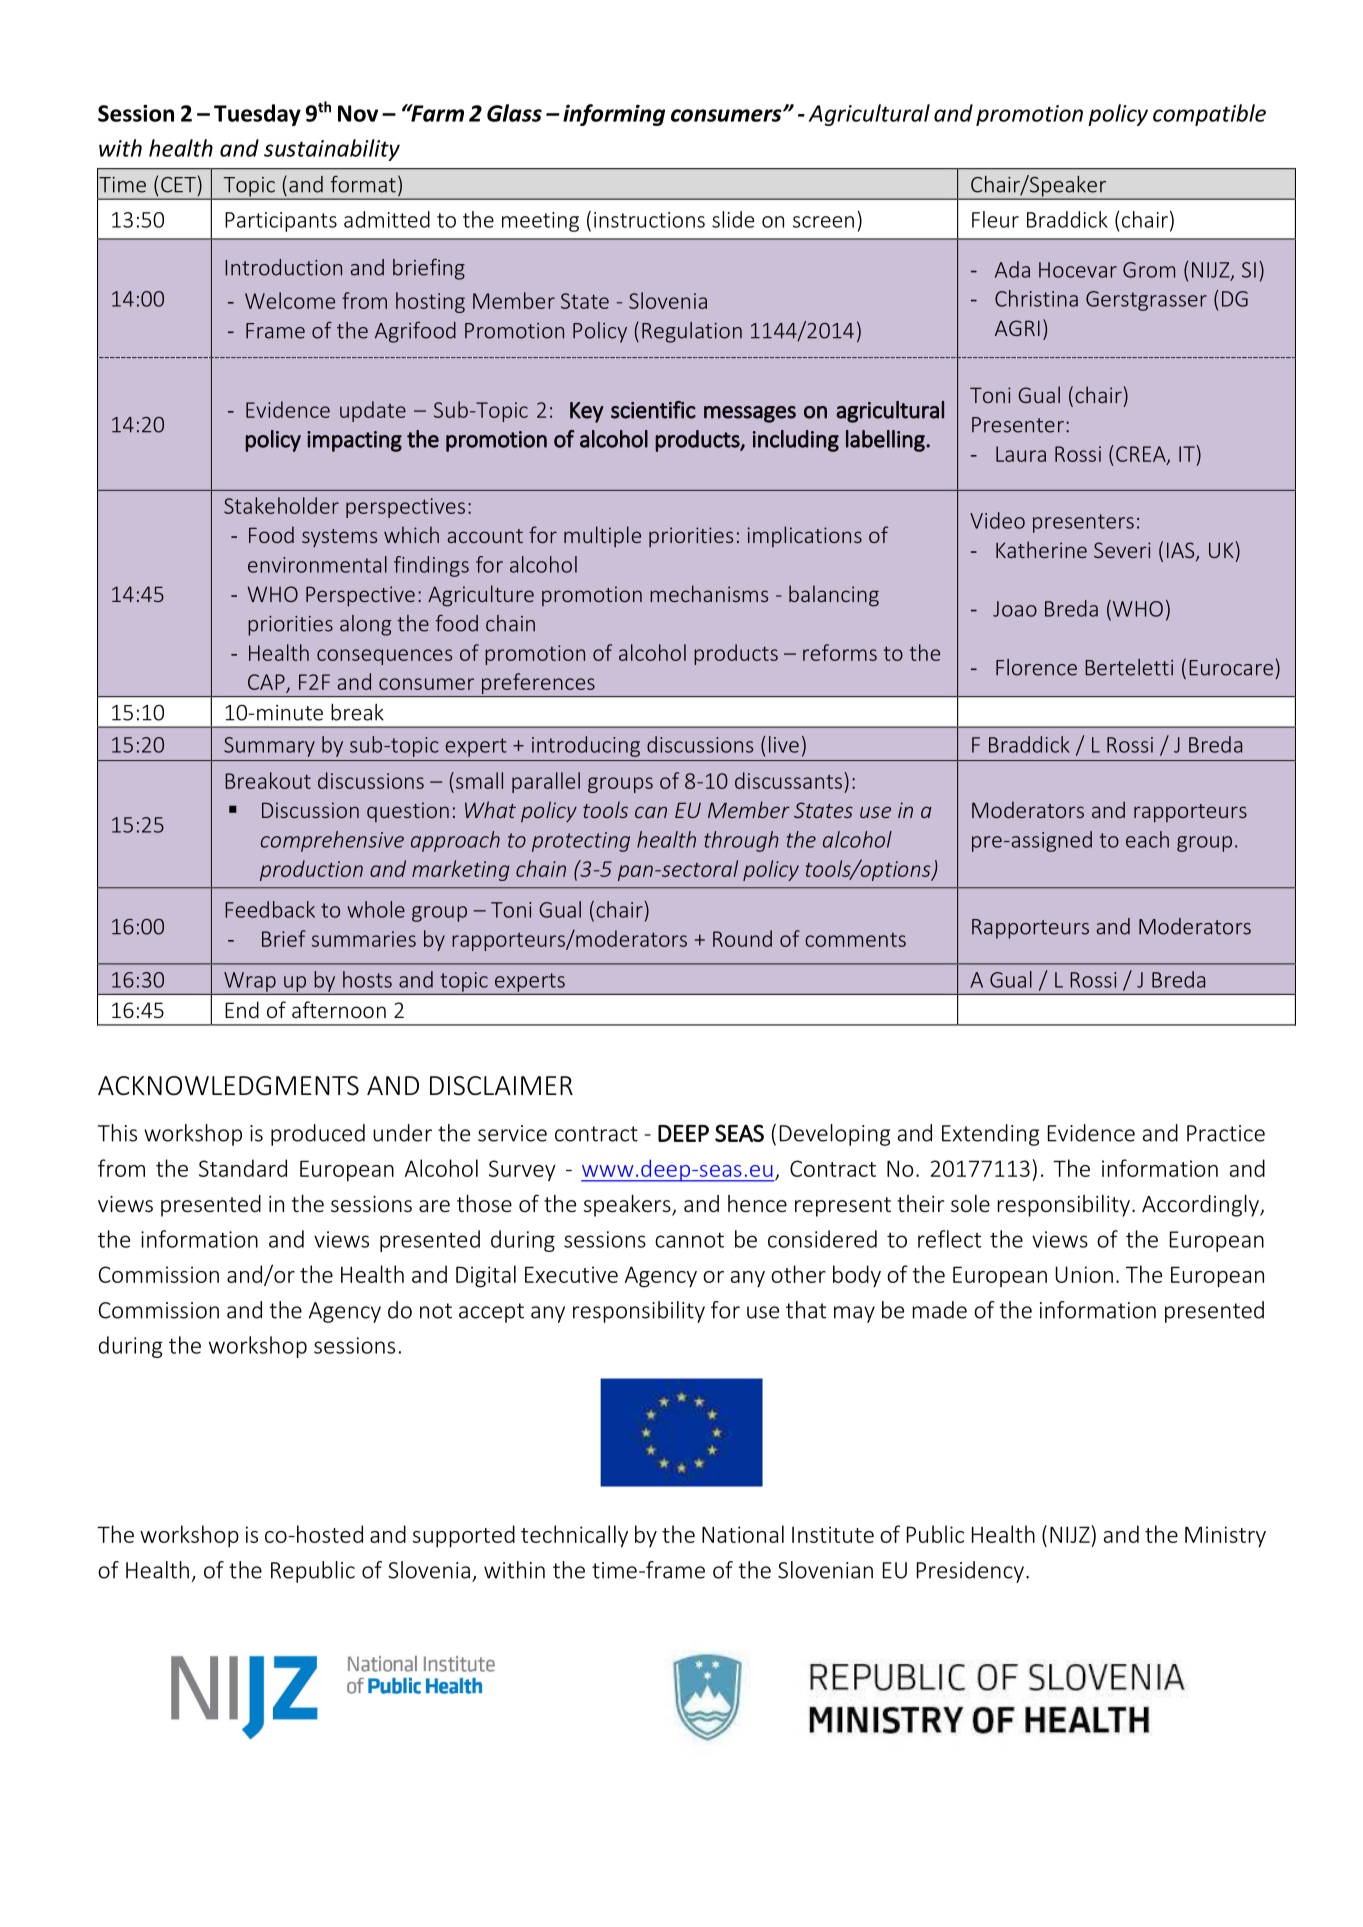 Image resolution: width=1363 pixels, height=1927 pixels. What do you see at coordinates (464, 1536) in the screenshot?
I see `supported` at bounding box center [464, 1536].
